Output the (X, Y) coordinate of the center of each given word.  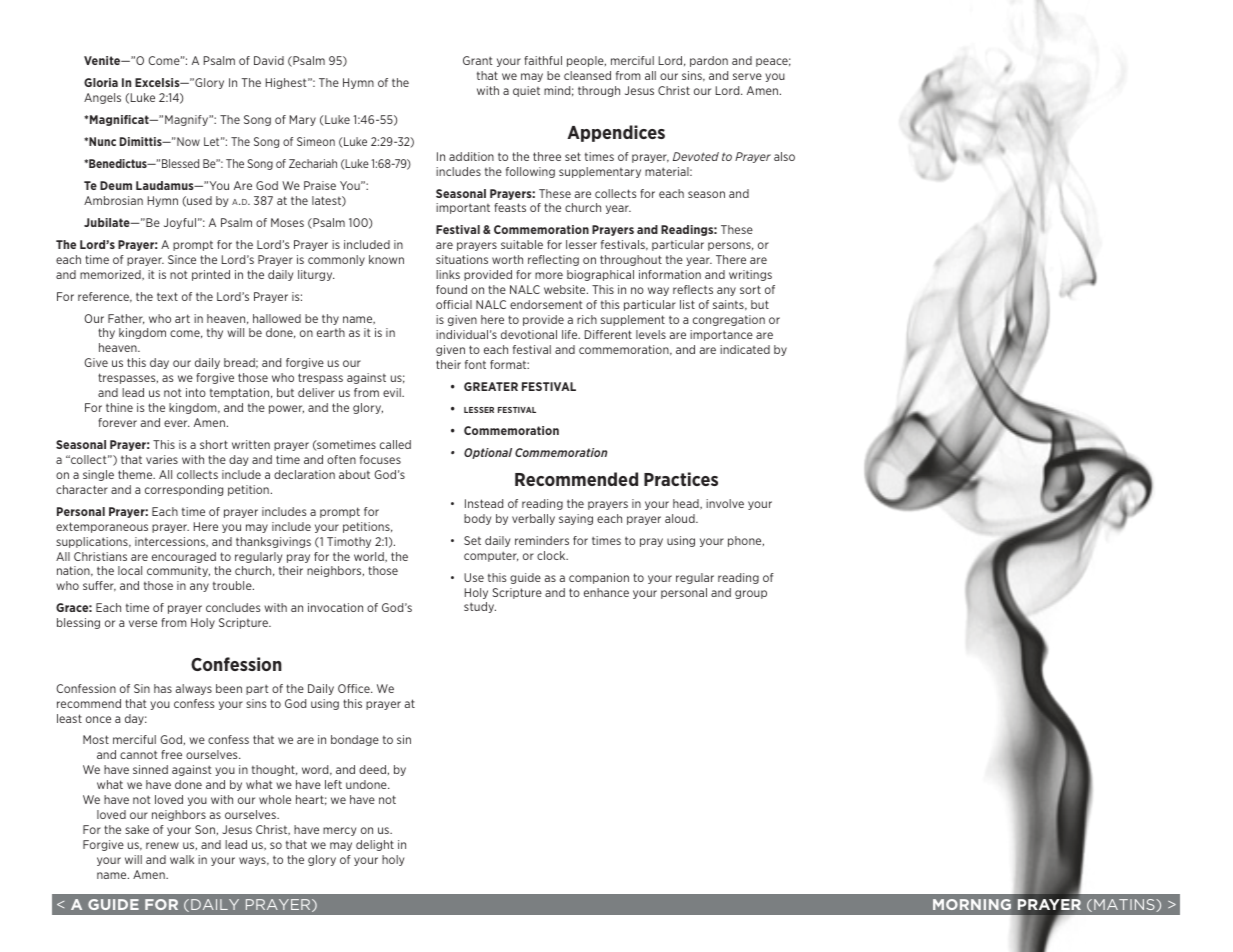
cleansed (587, 75)
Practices (681, 479)
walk (182, 859)
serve (747, 76)
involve (725, 503)
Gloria (101, 82)
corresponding (184, 490)
